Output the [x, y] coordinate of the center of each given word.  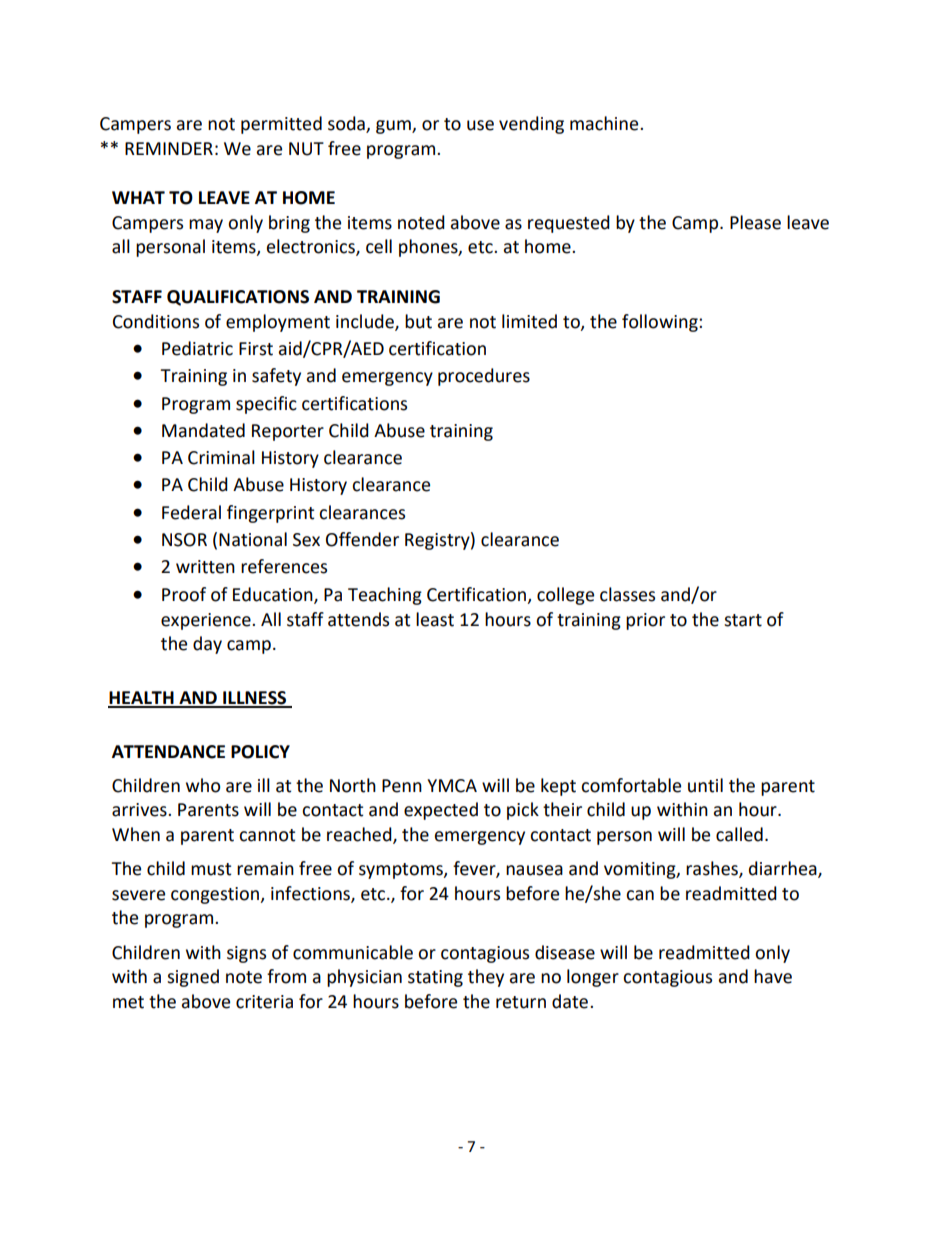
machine [605, 123]
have [773, 976]
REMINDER [169, 148]
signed [193, 978]
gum [394, 127]
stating [435, 978]
